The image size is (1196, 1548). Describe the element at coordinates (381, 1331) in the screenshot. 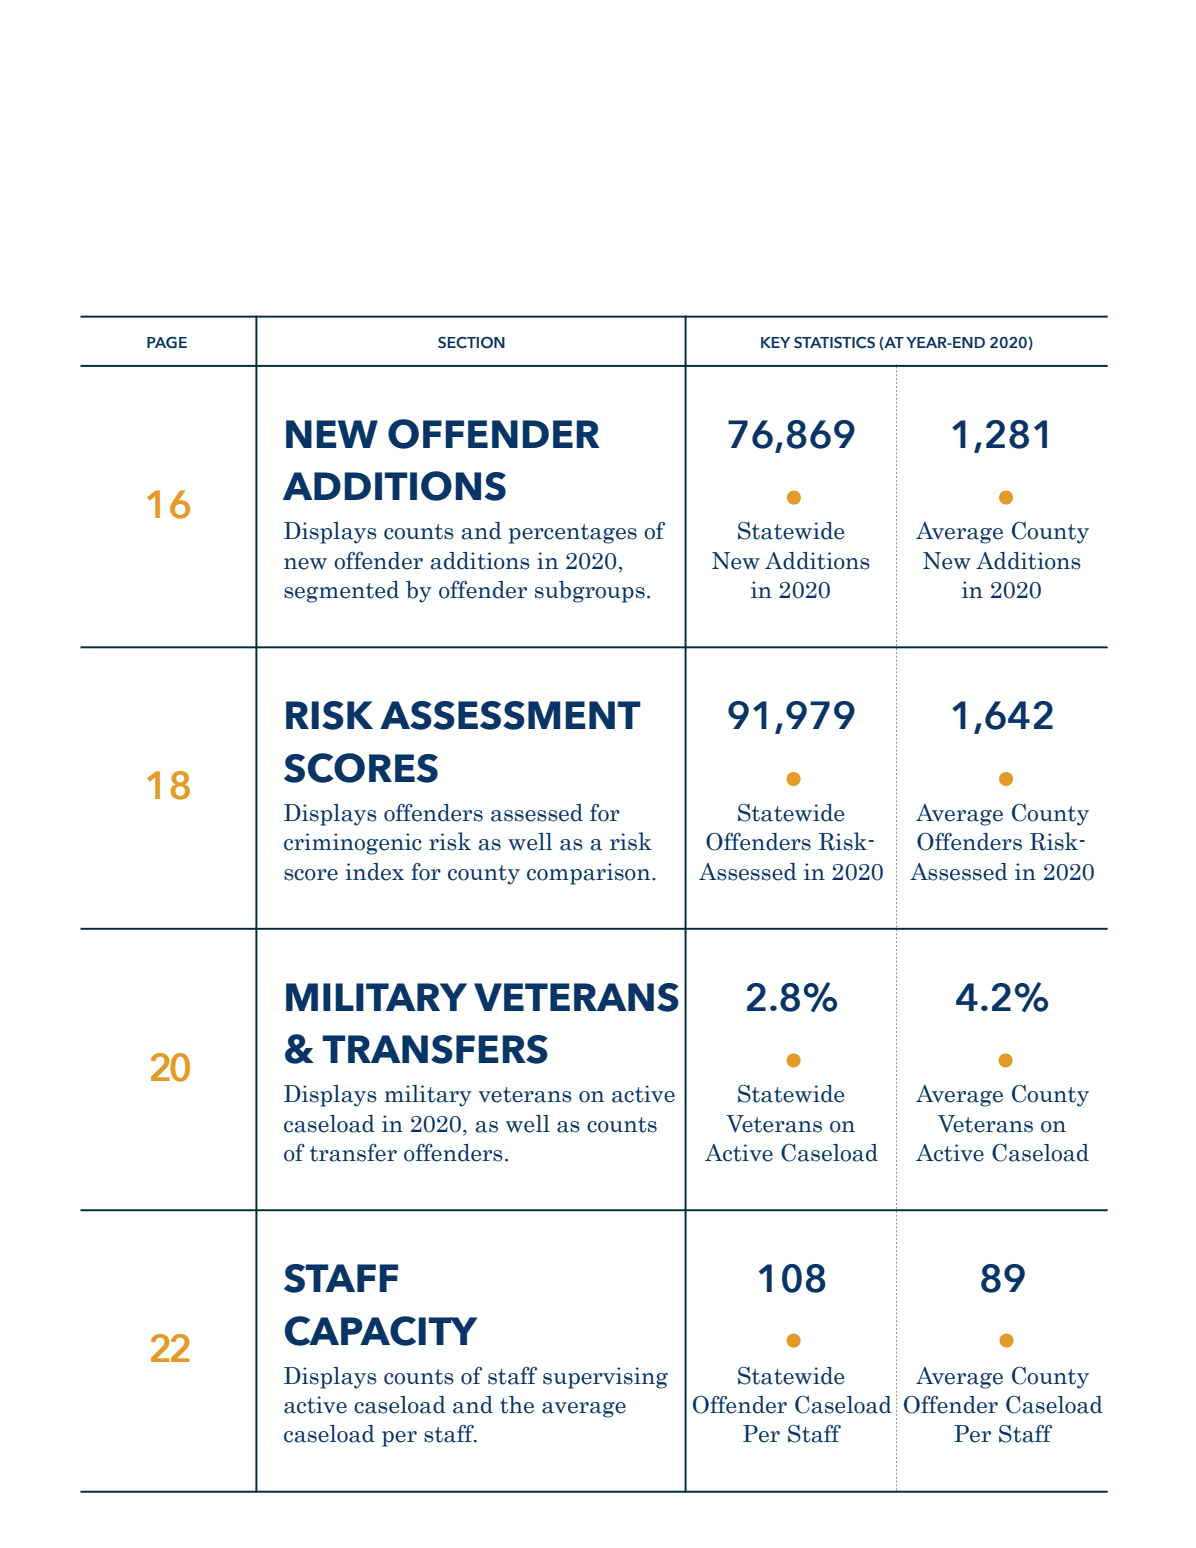

I see `CAPACITY` at that location.
